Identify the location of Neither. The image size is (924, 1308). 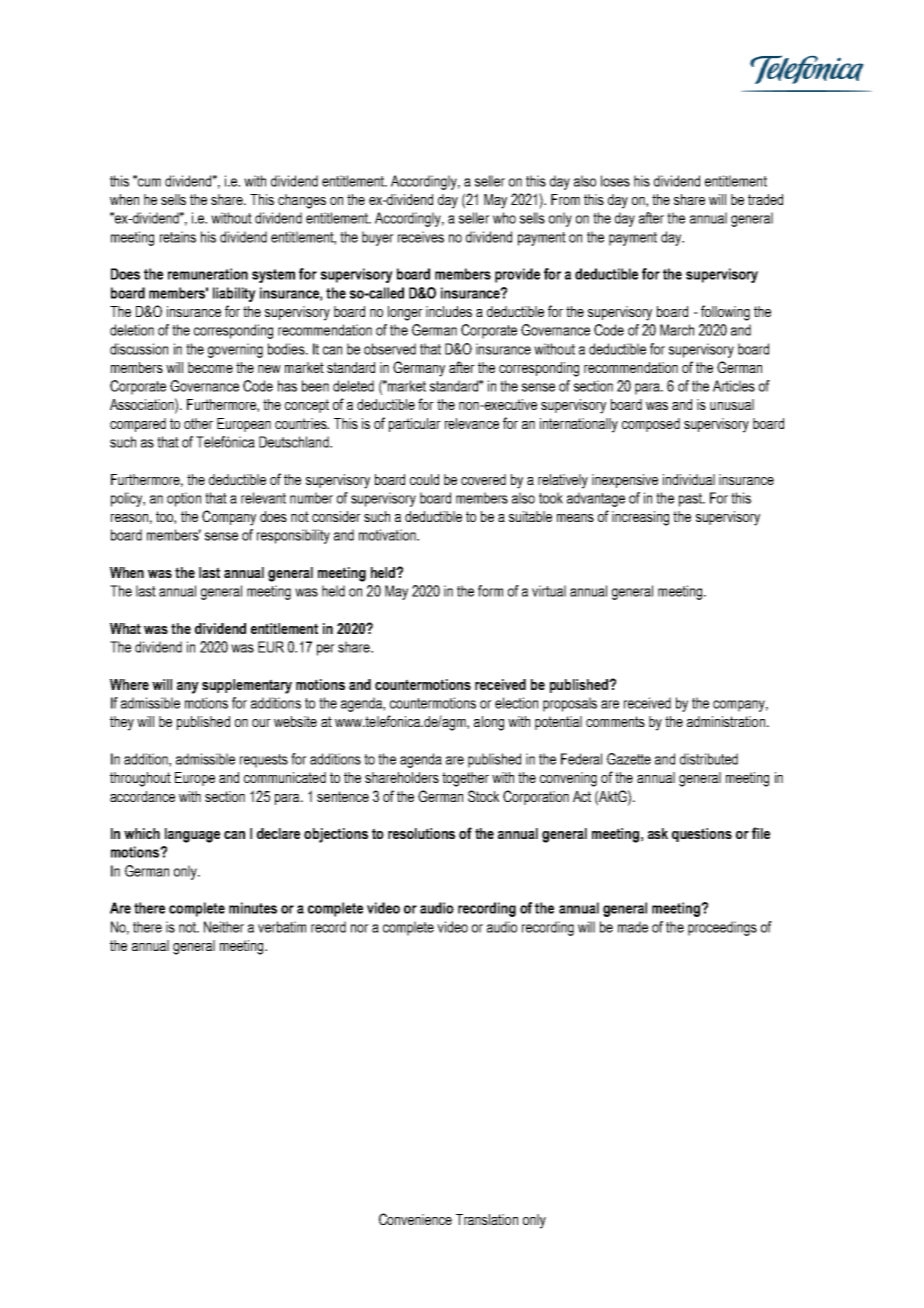
(224, 927).
